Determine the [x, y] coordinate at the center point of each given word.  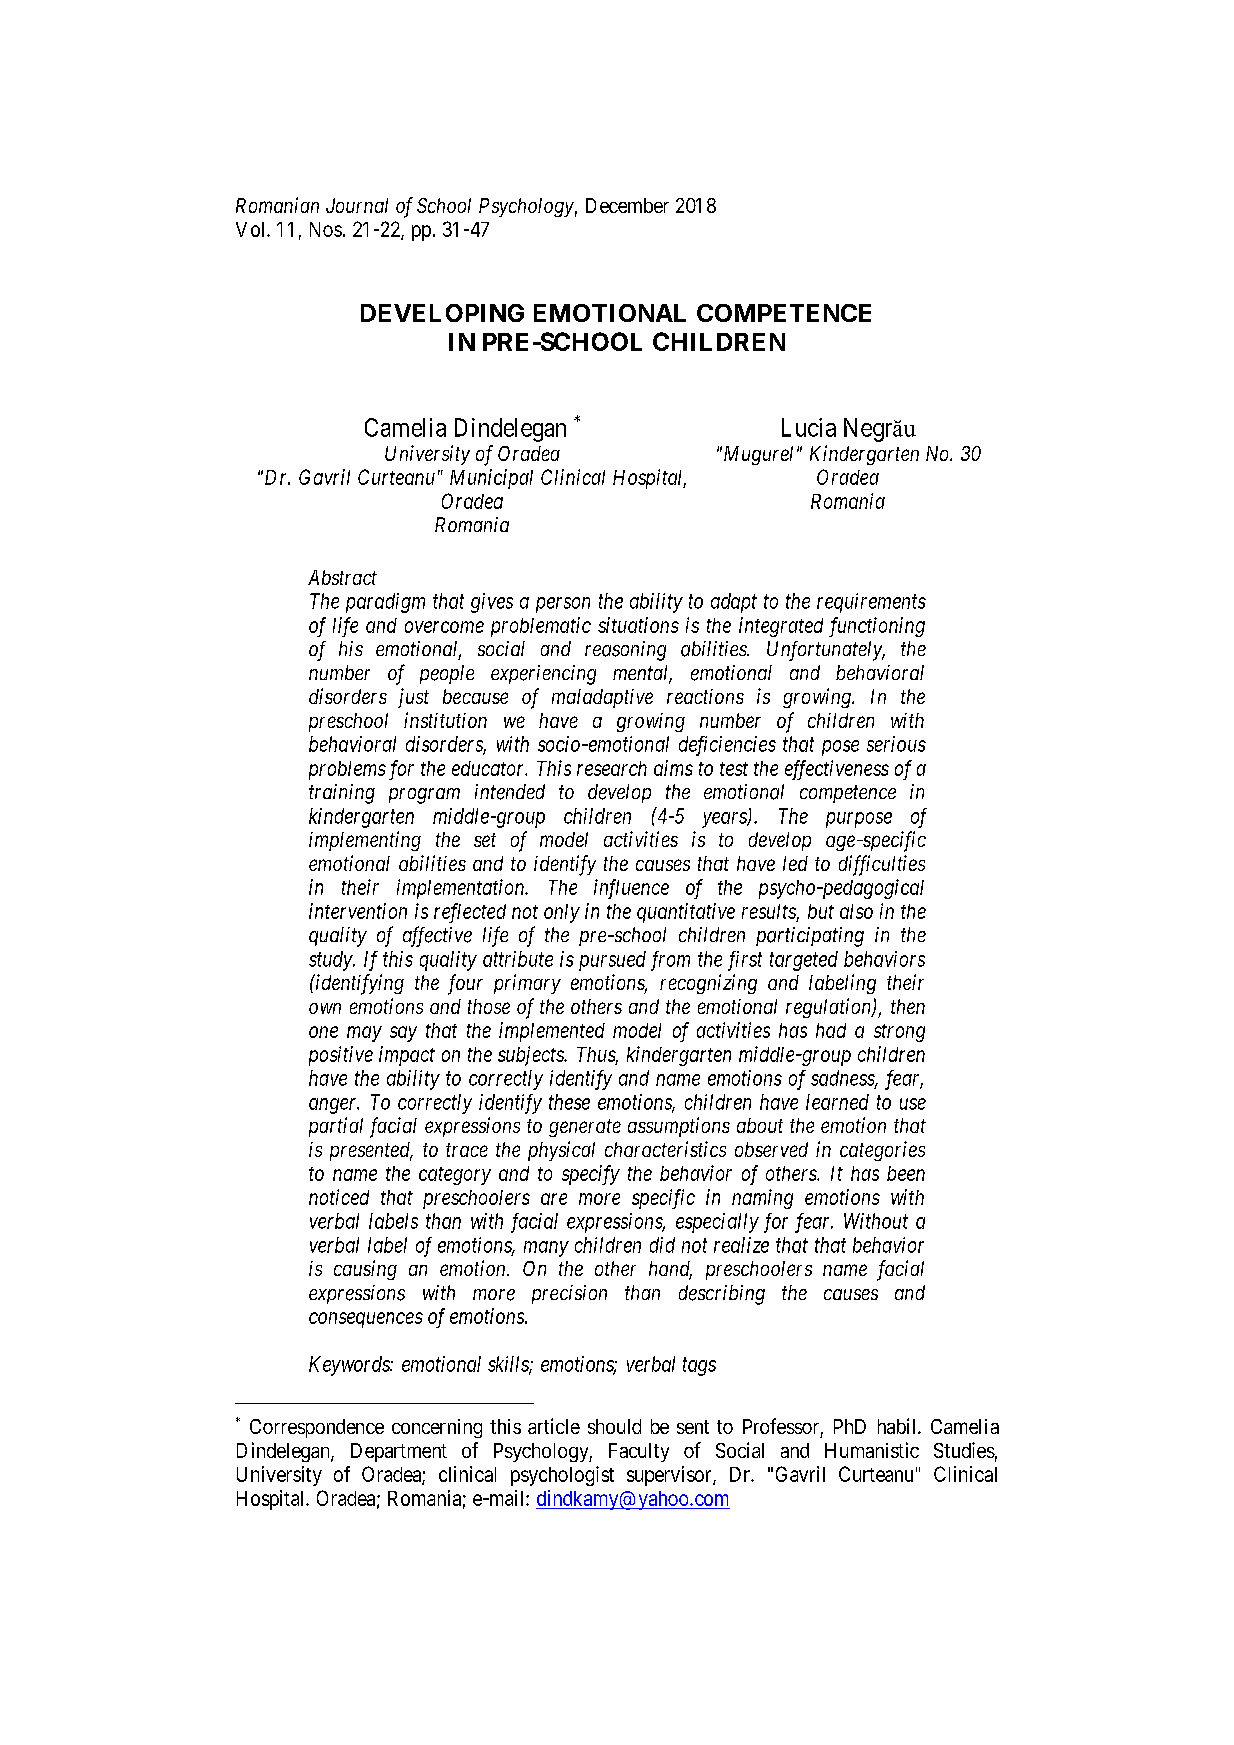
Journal [357, 205]
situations [638, 625]
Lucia [809, 427]
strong [899, 1033]
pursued [612, 961]
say [403, 1034]
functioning [877, 627]
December [627, 205]
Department [399, 1452]
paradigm [385, 603]
